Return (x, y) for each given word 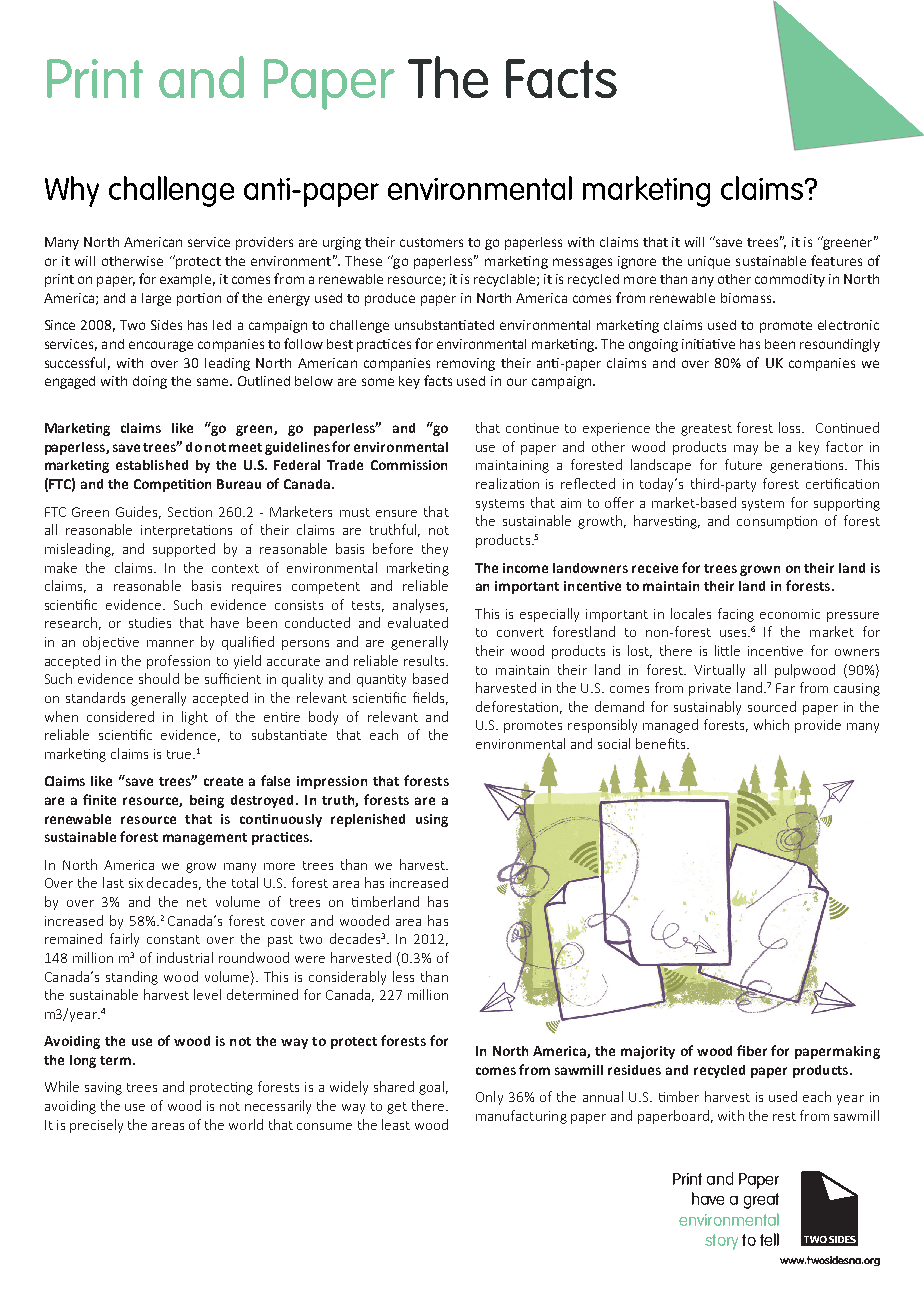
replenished (368, 820)
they (435, 550)
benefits (662, 743)
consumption (777, 522)
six (136, 883)
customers (431, 242)
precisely (96, 1126)
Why (72, 191)
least (396, 1124)
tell (769, 1239)
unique (709, 262)
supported (184, 550)
